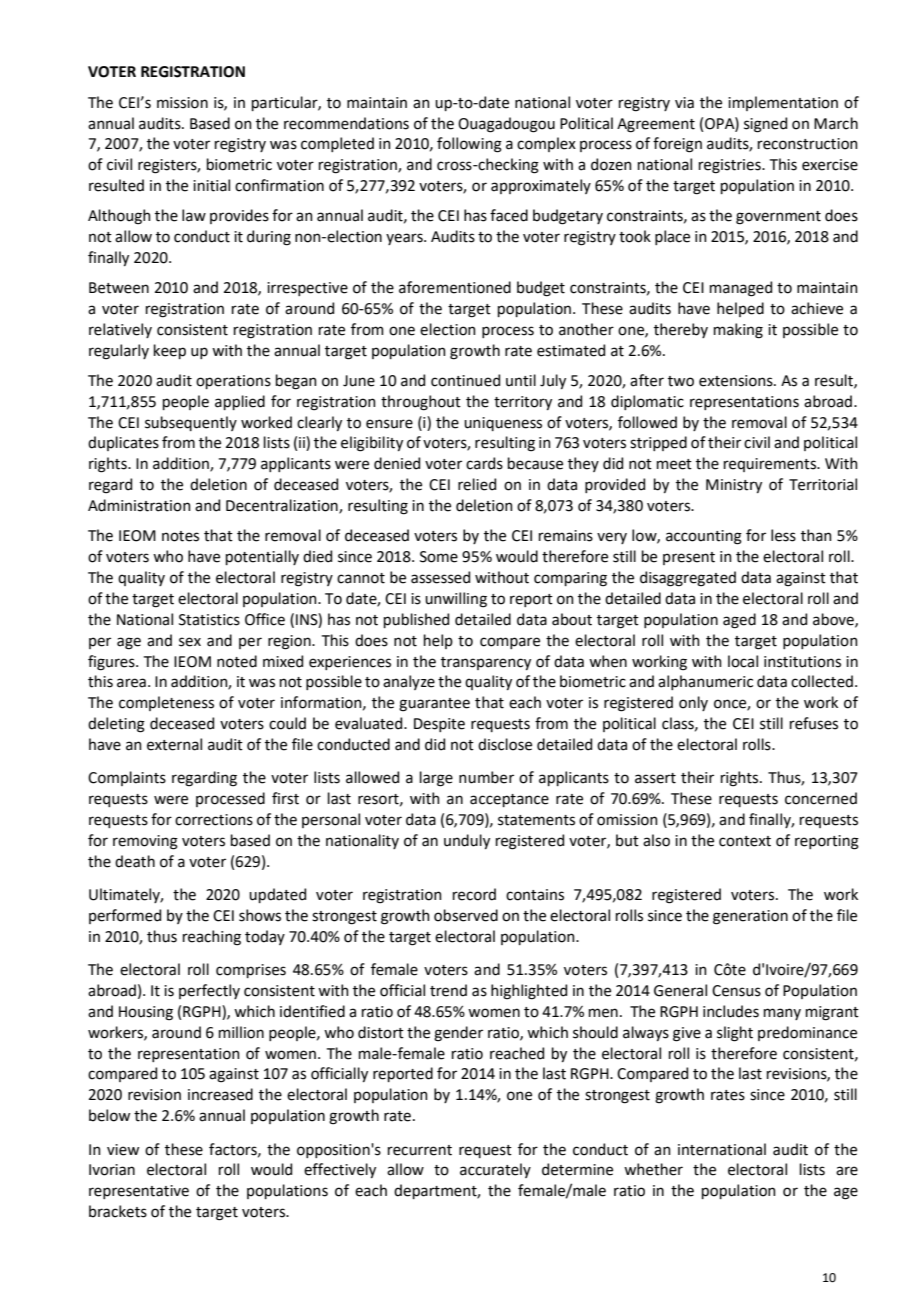 The height and width of the image is (1308, 924). What do you see at coordinates (469, 145) in the image?
I see `following` at bounding box center [469, 145].
